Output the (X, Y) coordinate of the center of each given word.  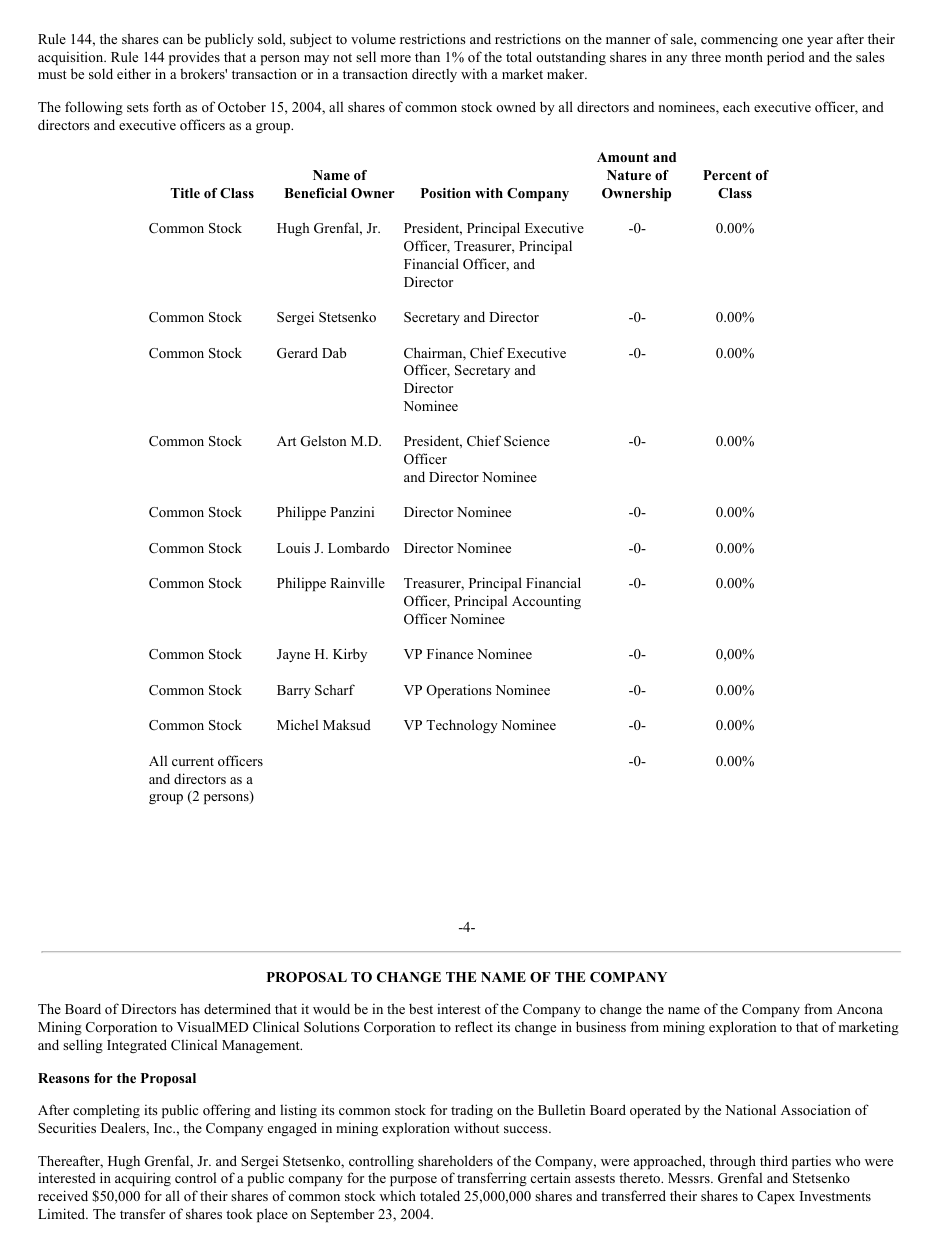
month (744, 56)
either (134, 73)
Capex (776, 1197)
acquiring (143, 1179)
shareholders (455, 1160)
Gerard (297, 353)
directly (434, 75)
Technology (462, 726)
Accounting (546, 602)
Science (527, 441)
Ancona (860, 1009)
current (193, 761)
